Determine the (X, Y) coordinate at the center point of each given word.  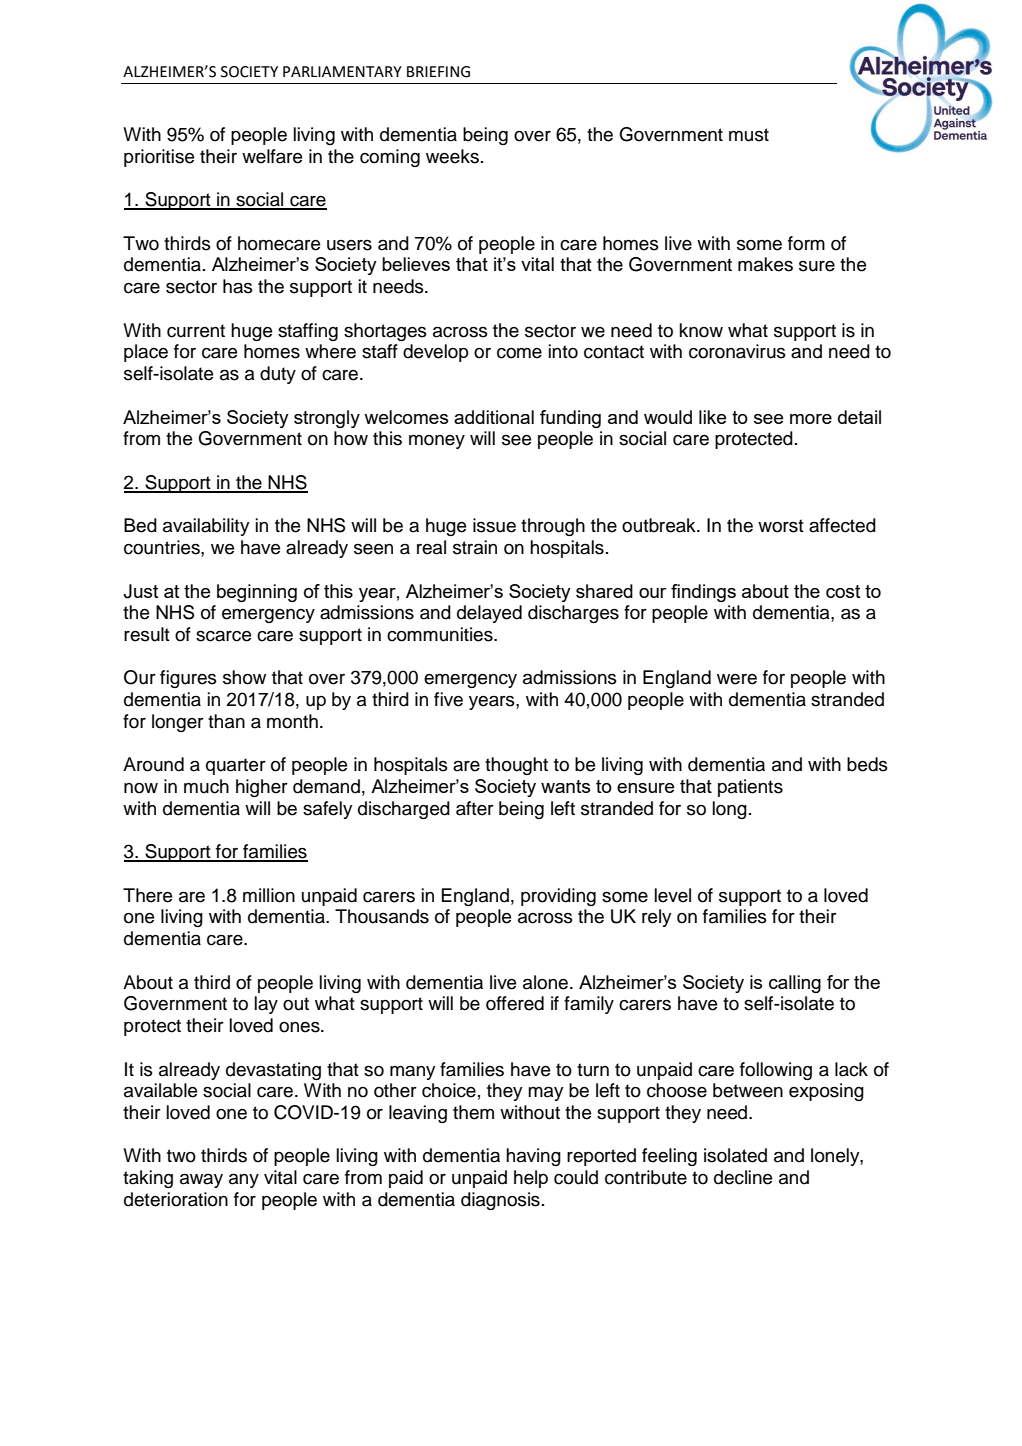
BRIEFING (438, 72)
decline (743, 1177)
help (531, 1179)
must (749, 135)
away (201, 1180)
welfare (272, 156)
